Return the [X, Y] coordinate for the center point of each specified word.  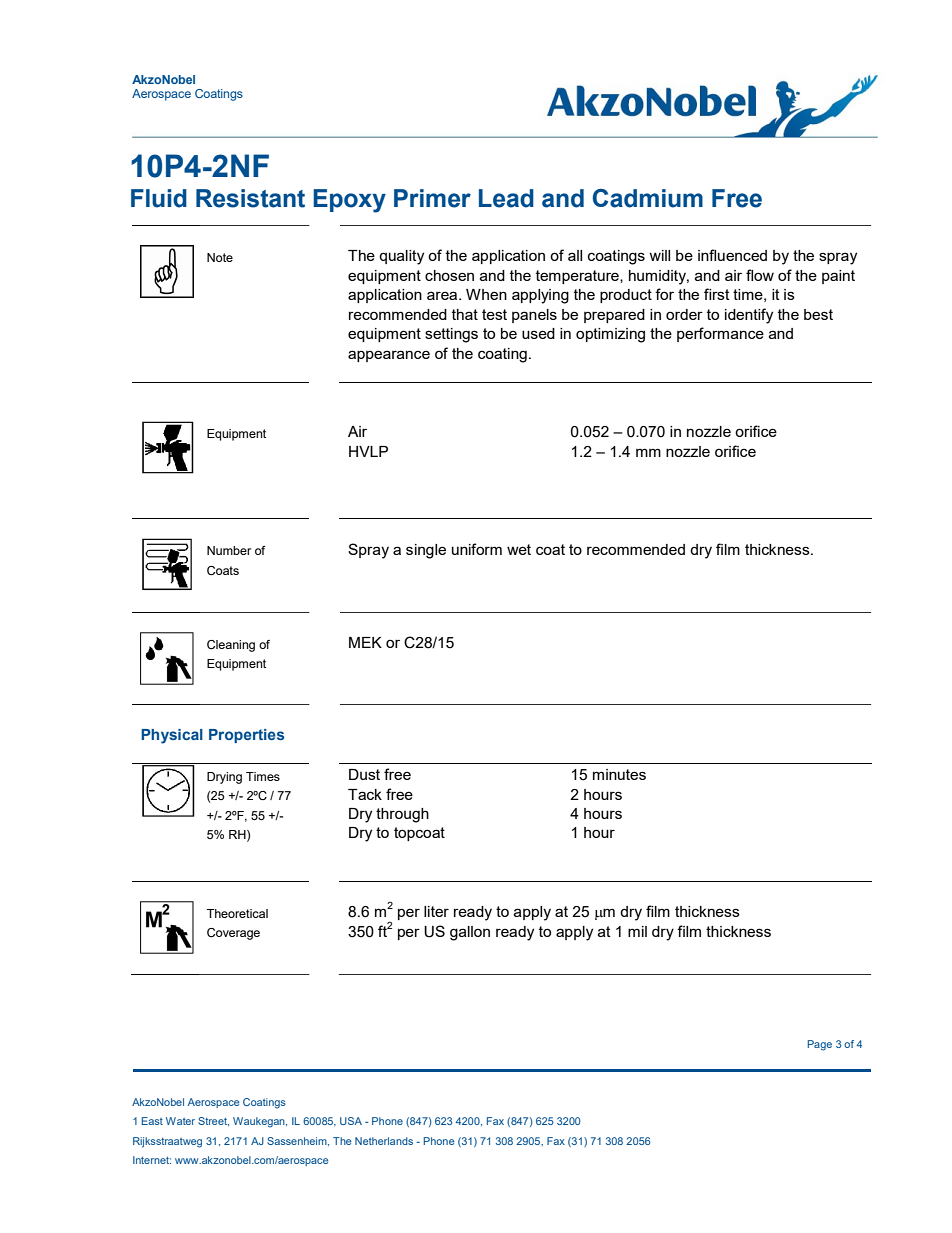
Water [180, 1121]
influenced [732, 255]
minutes [619, 774]
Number [229, 550]
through [402, 815]
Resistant [250, 198]
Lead [506, 198]
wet [519, 549]
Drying [224, 778]
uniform [477, 549]
